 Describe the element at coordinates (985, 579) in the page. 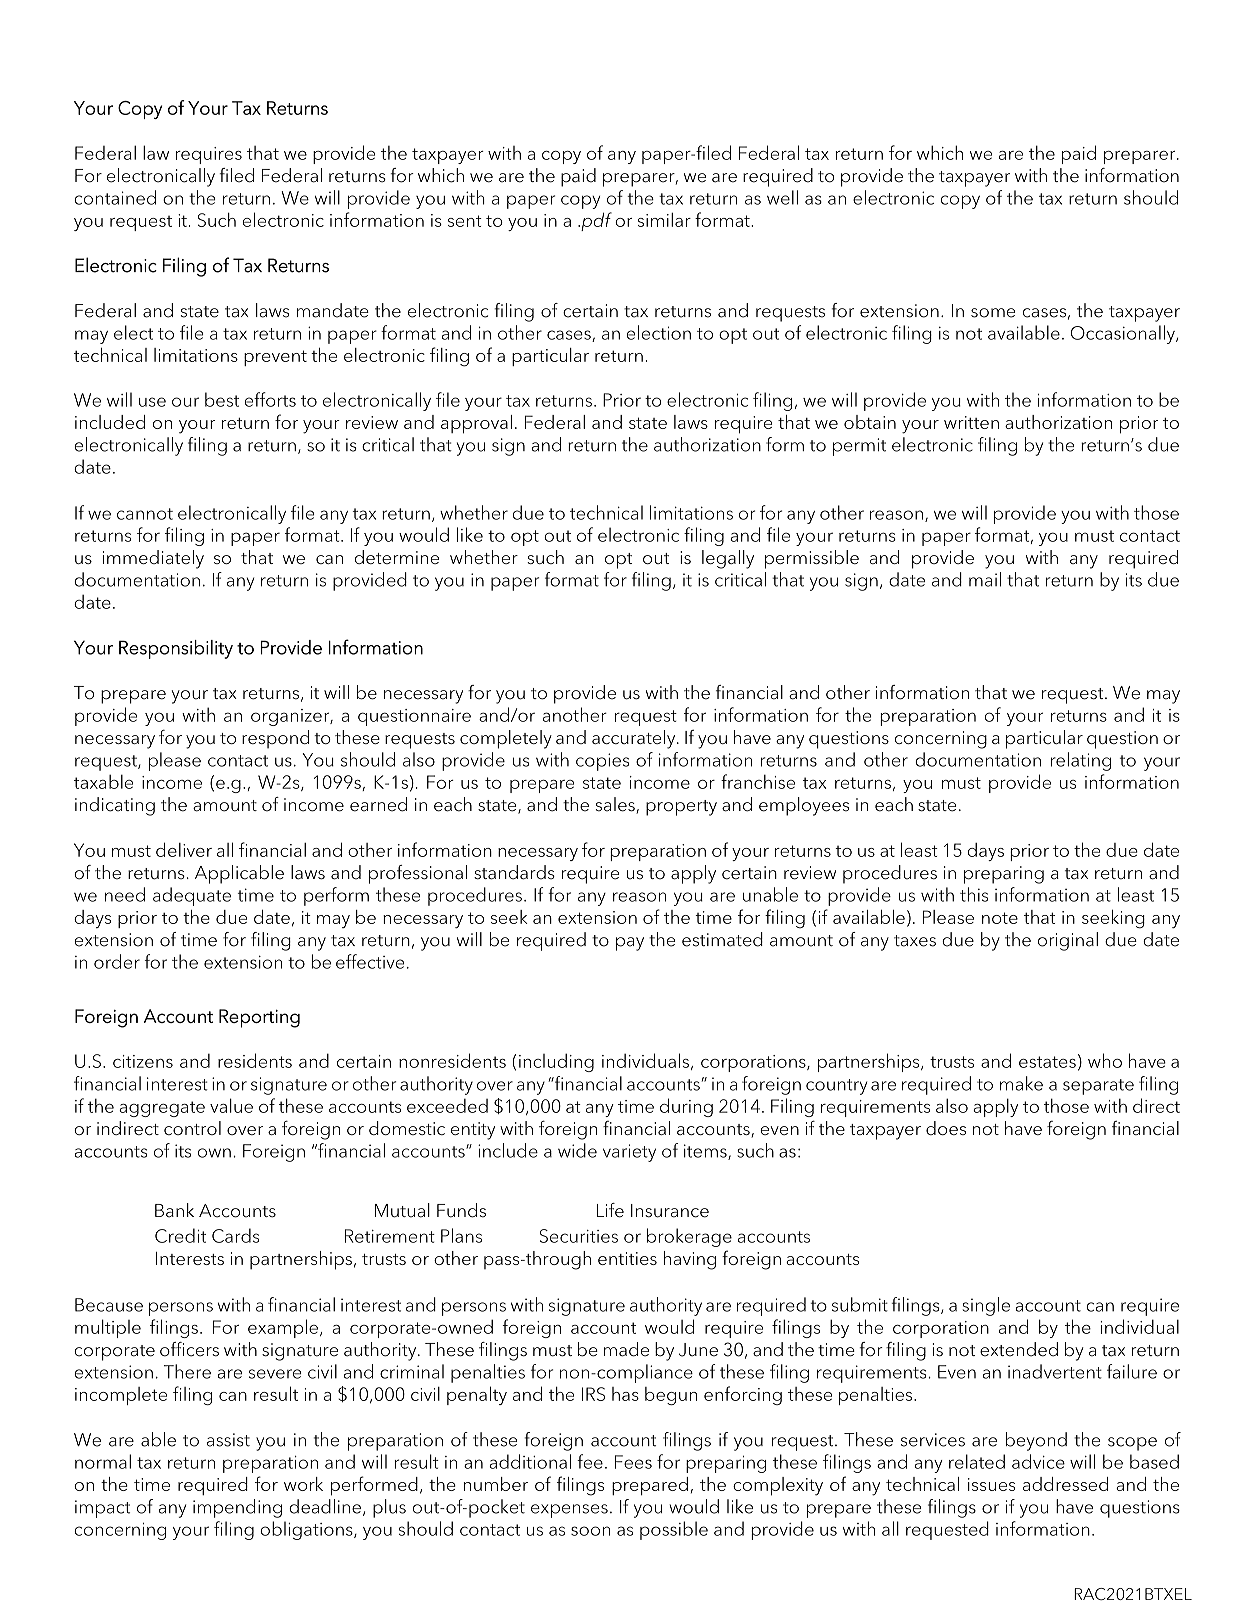

I see `mail` at that location.
